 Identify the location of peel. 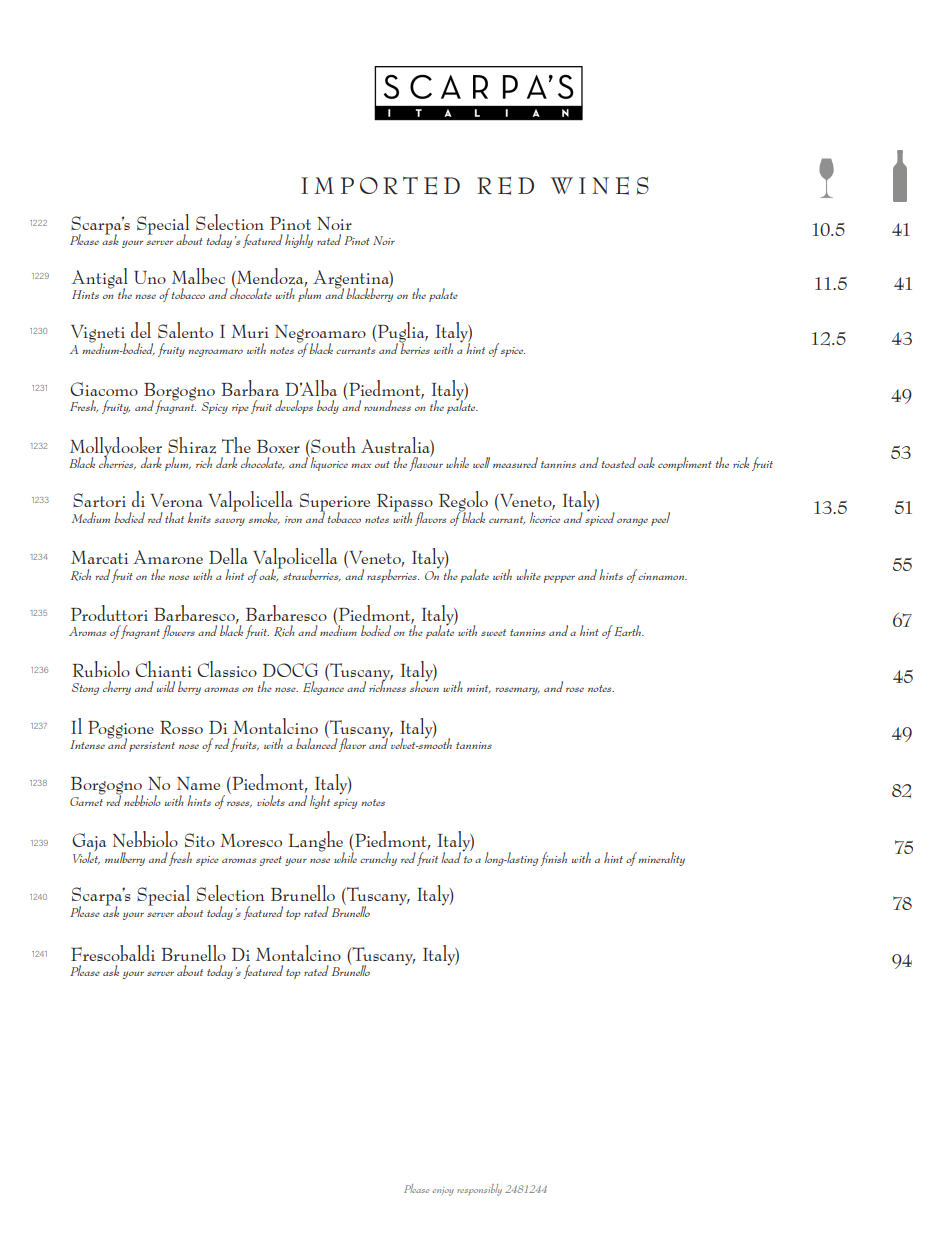
(660, 519).
